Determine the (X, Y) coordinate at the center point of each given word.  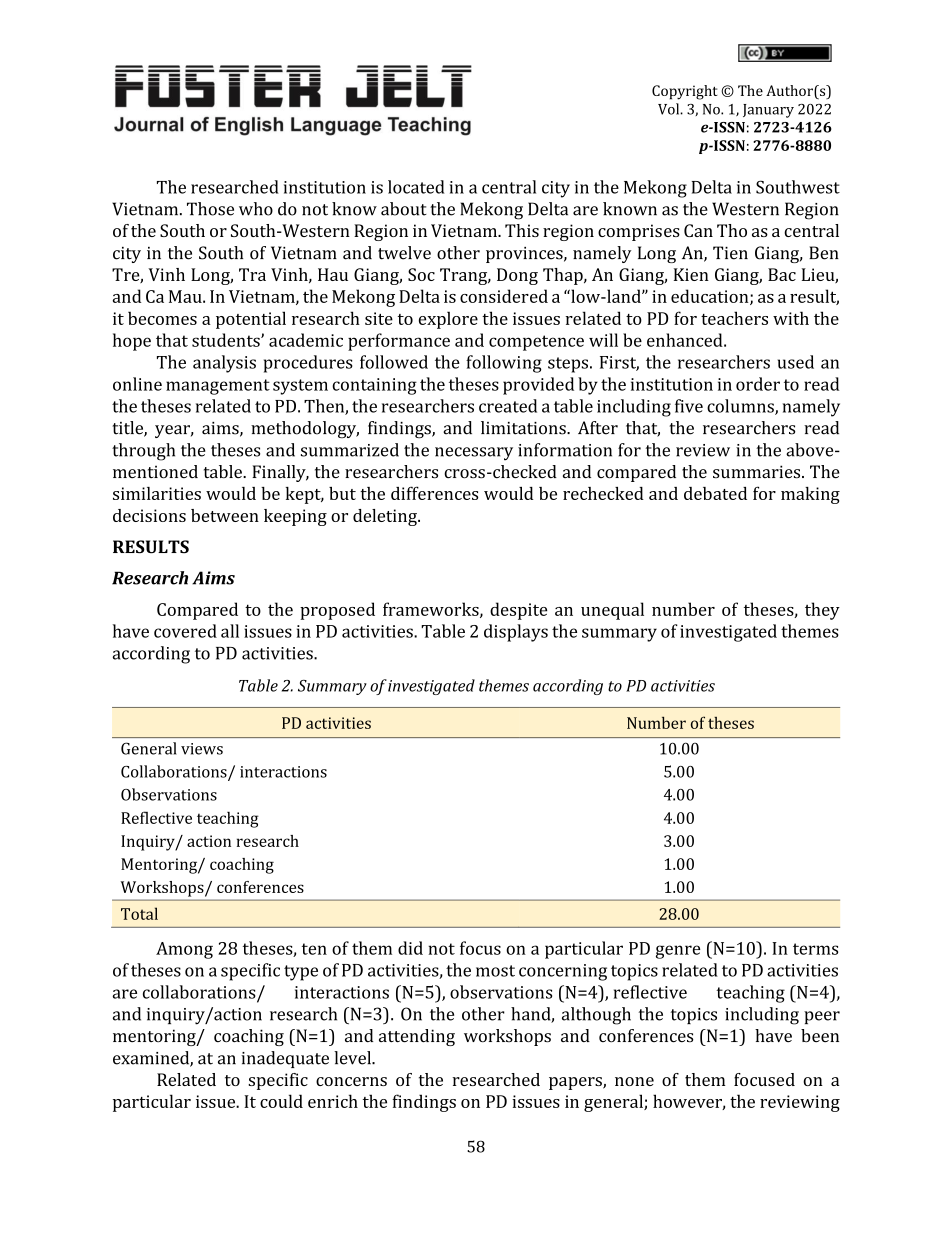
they (822, 611)
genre (678, 952)
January (768, 111)
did (410, 948)
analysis (224, 364)
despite (518, 611)
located (416, 187)
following (504, 364)
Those (210, 209)
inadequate (285, 1059)
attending (417, 1037)
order (758, 384)
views (202, 749)
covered (185, 631)
